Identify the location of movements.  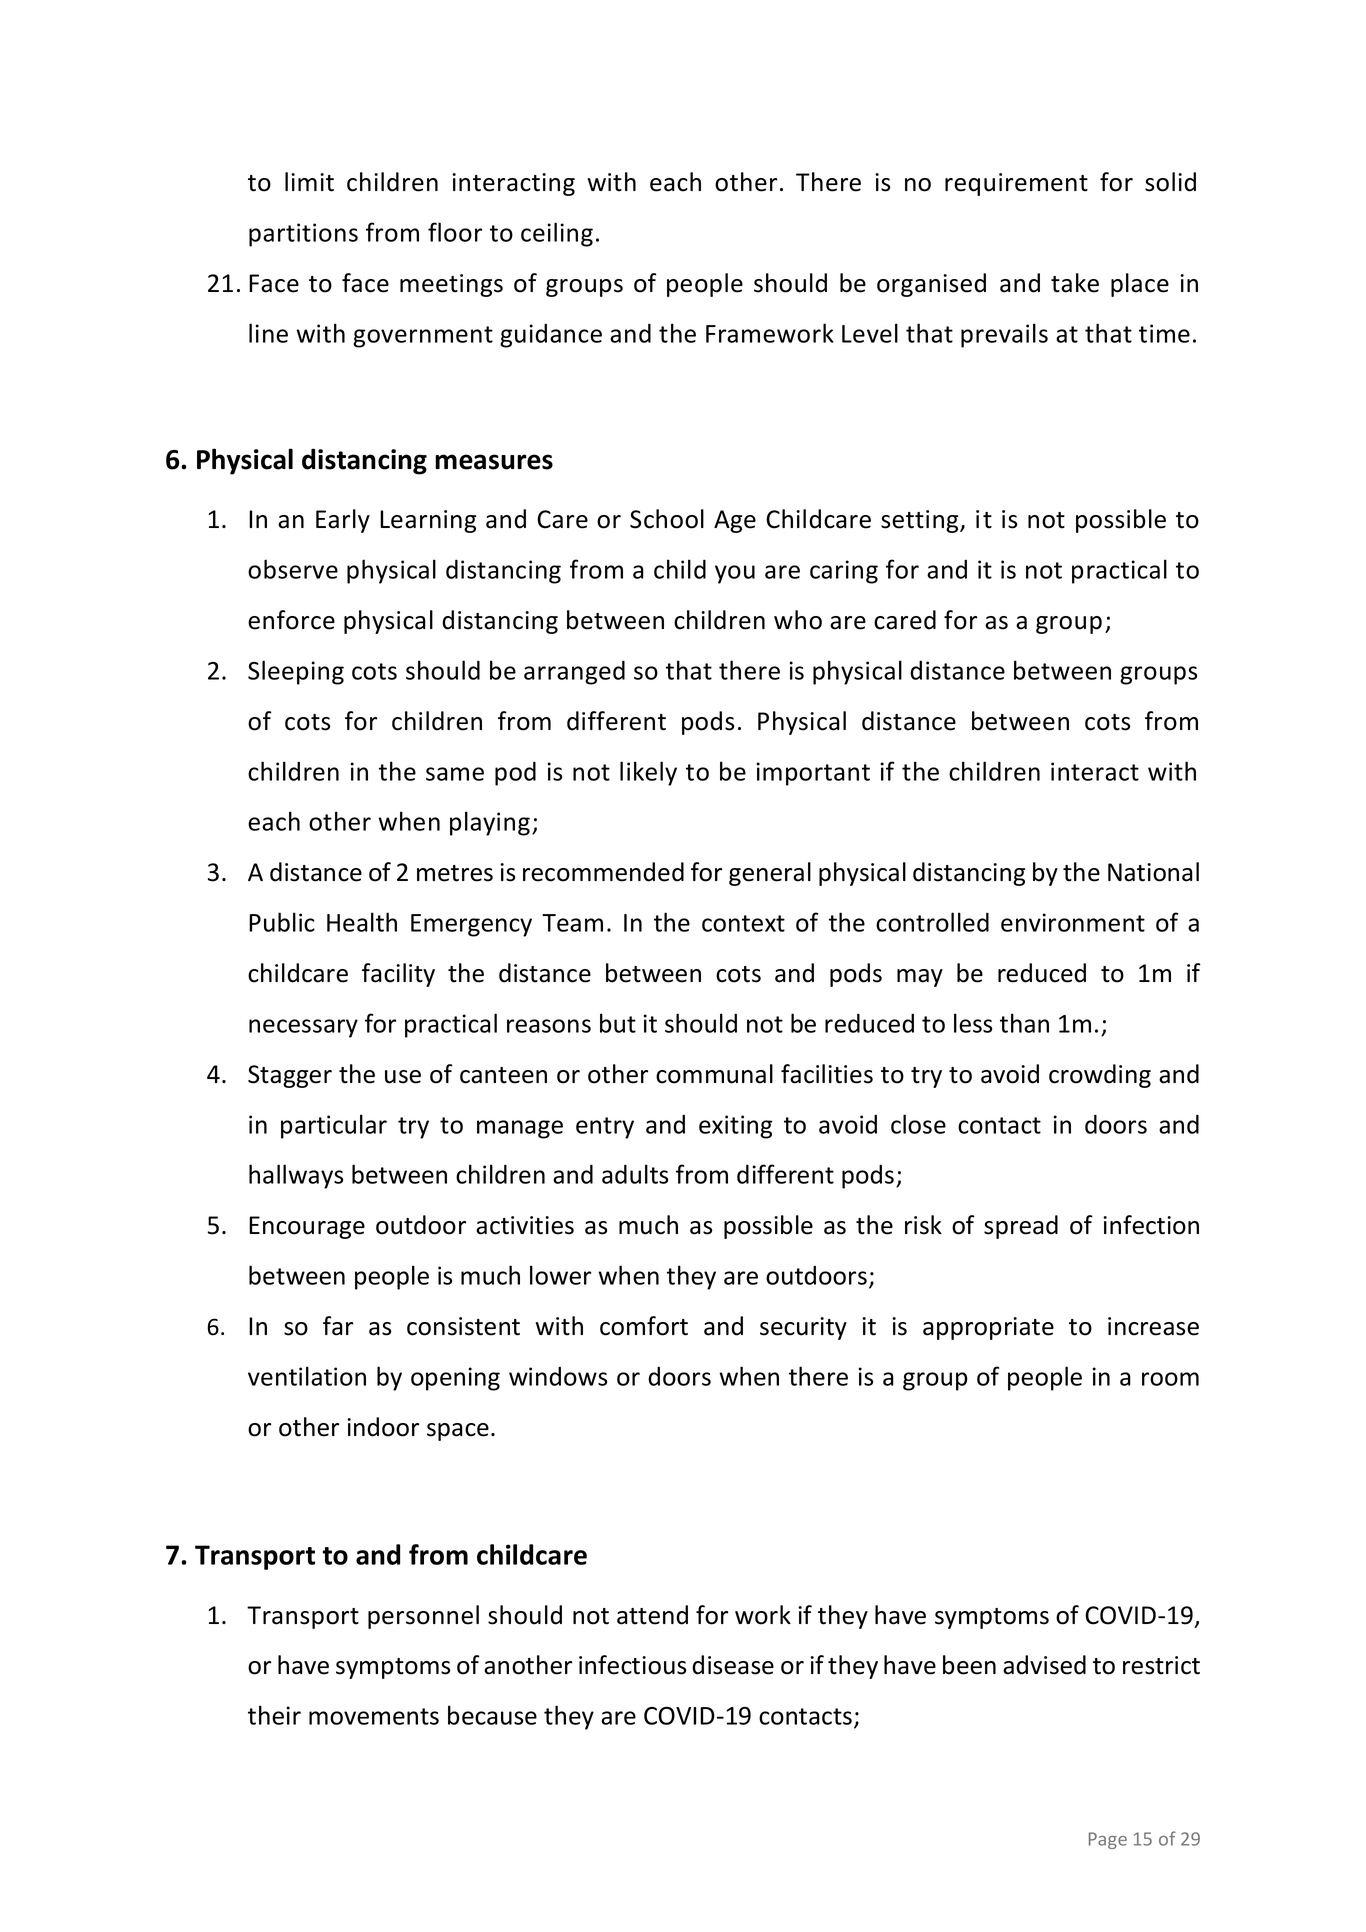
(374, 1716).
